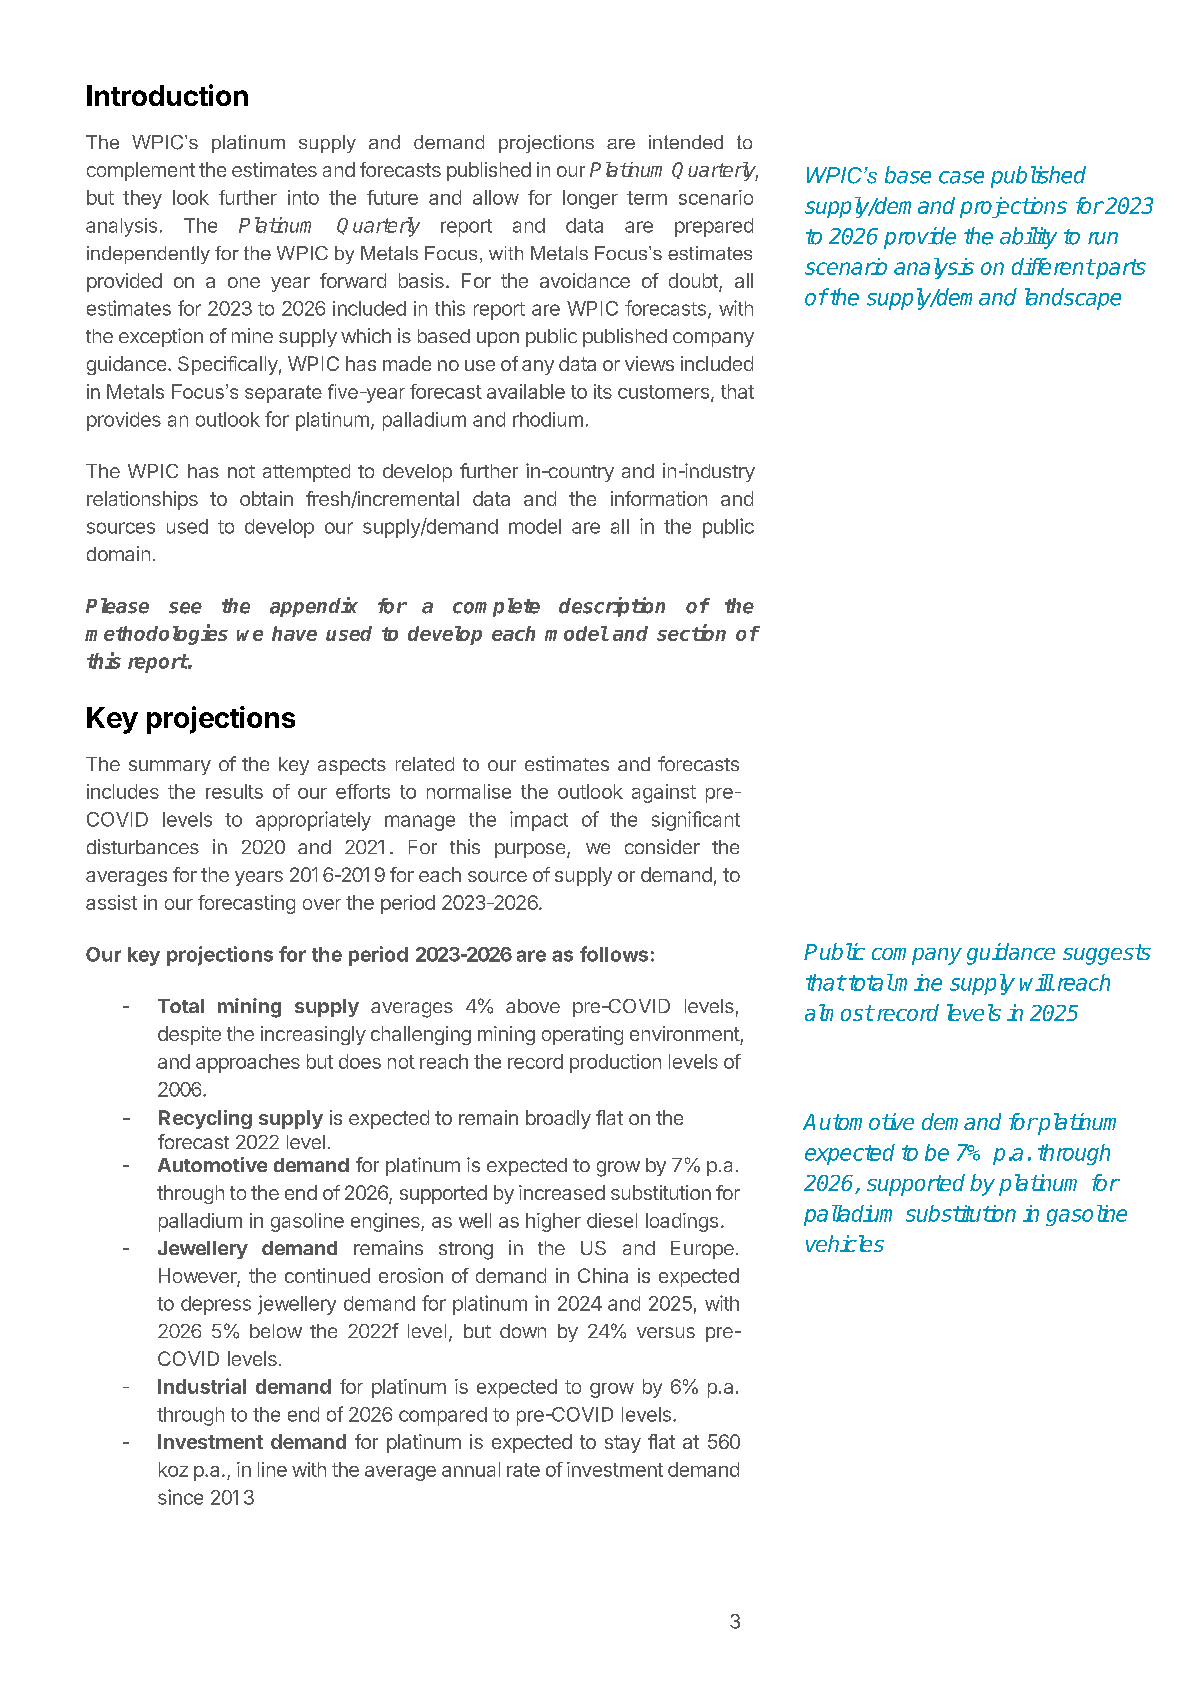 The image size is (1195, 1690). Describe the element at coordinates (845, 1243) in the screenshot. I see `vehicles` at that location.
